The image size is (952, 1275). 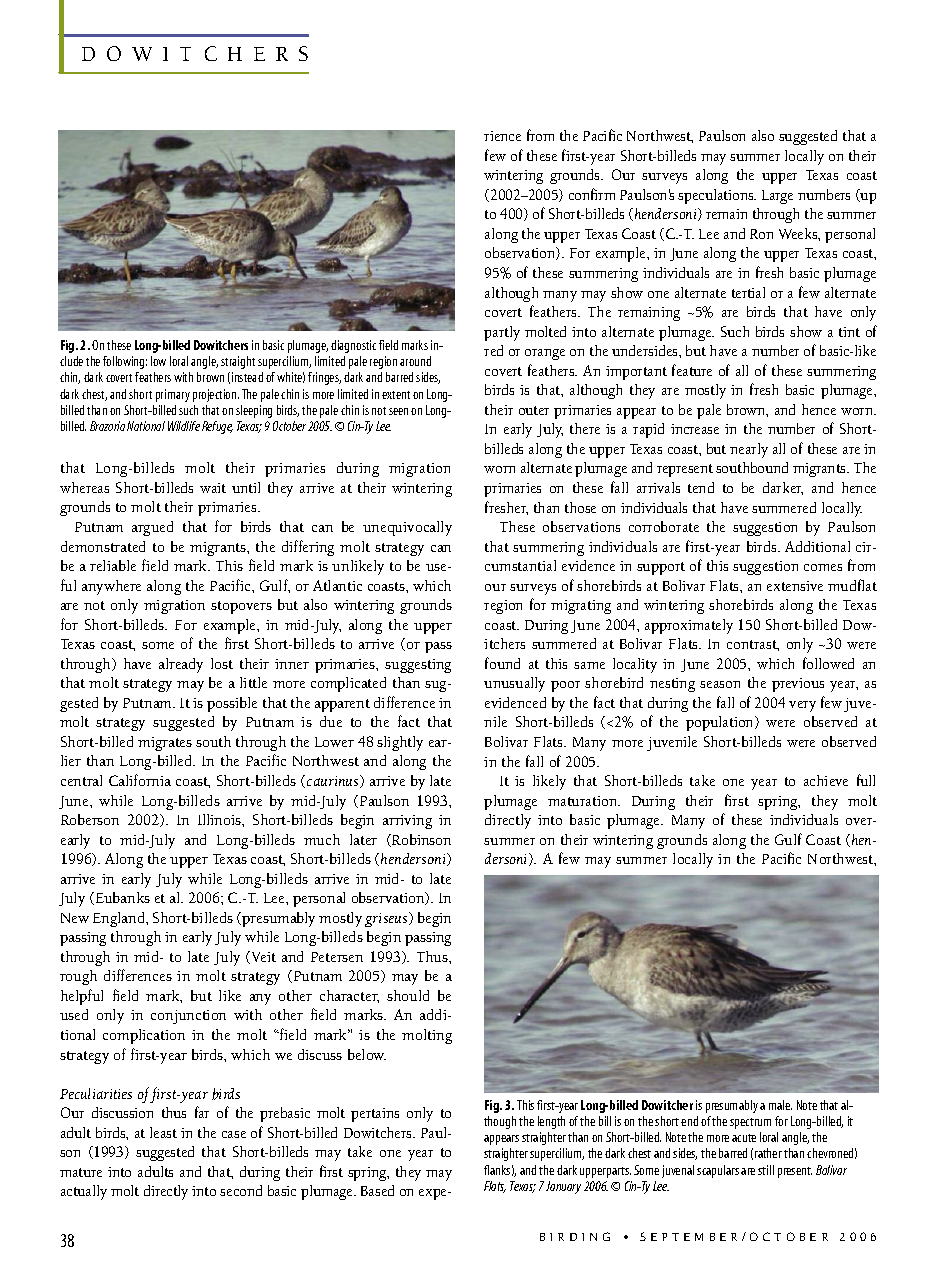 I want to click on confirm, so click(x=592, y=194).
